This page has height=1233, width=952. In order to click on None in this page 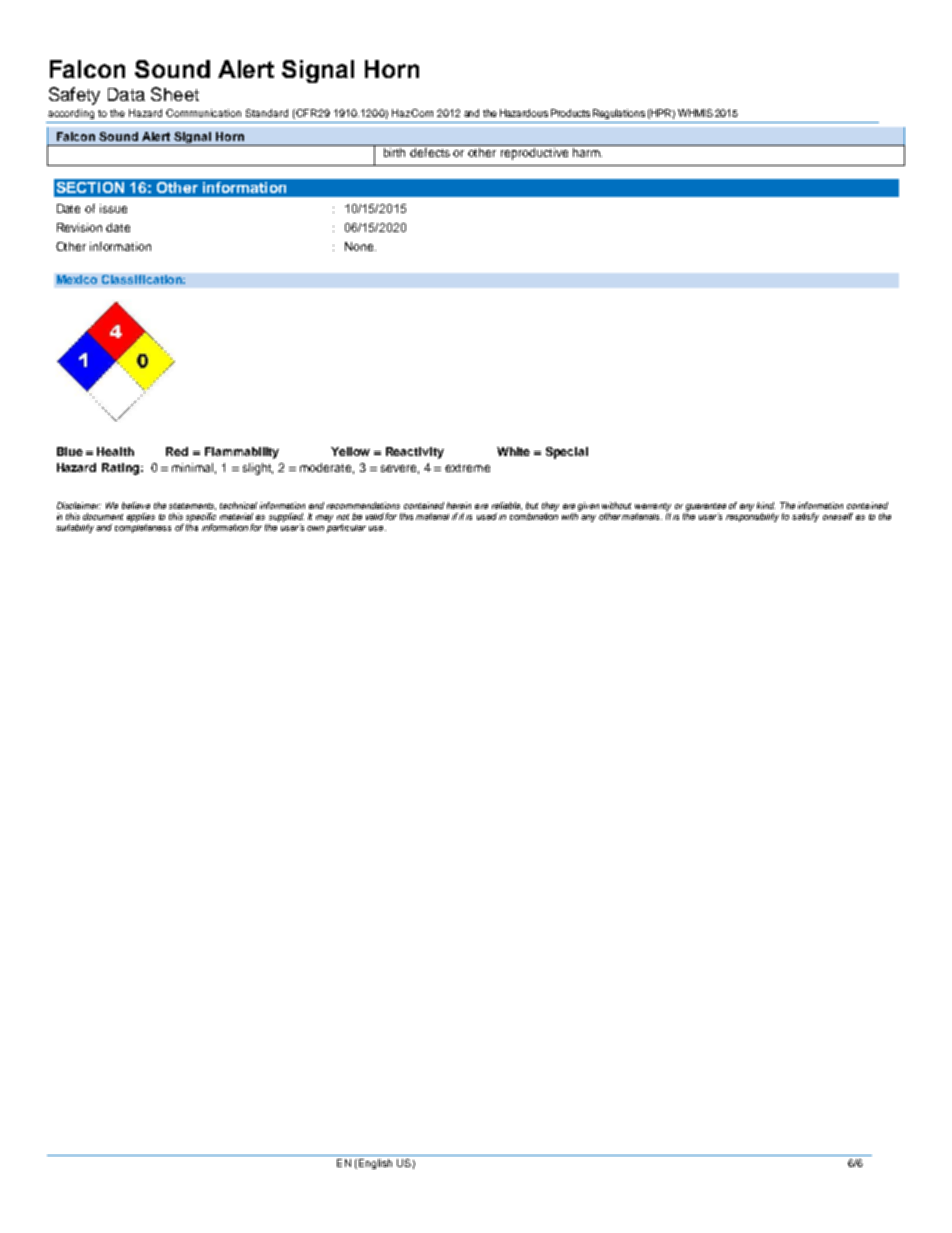, I will do `click(360, 246)`.
